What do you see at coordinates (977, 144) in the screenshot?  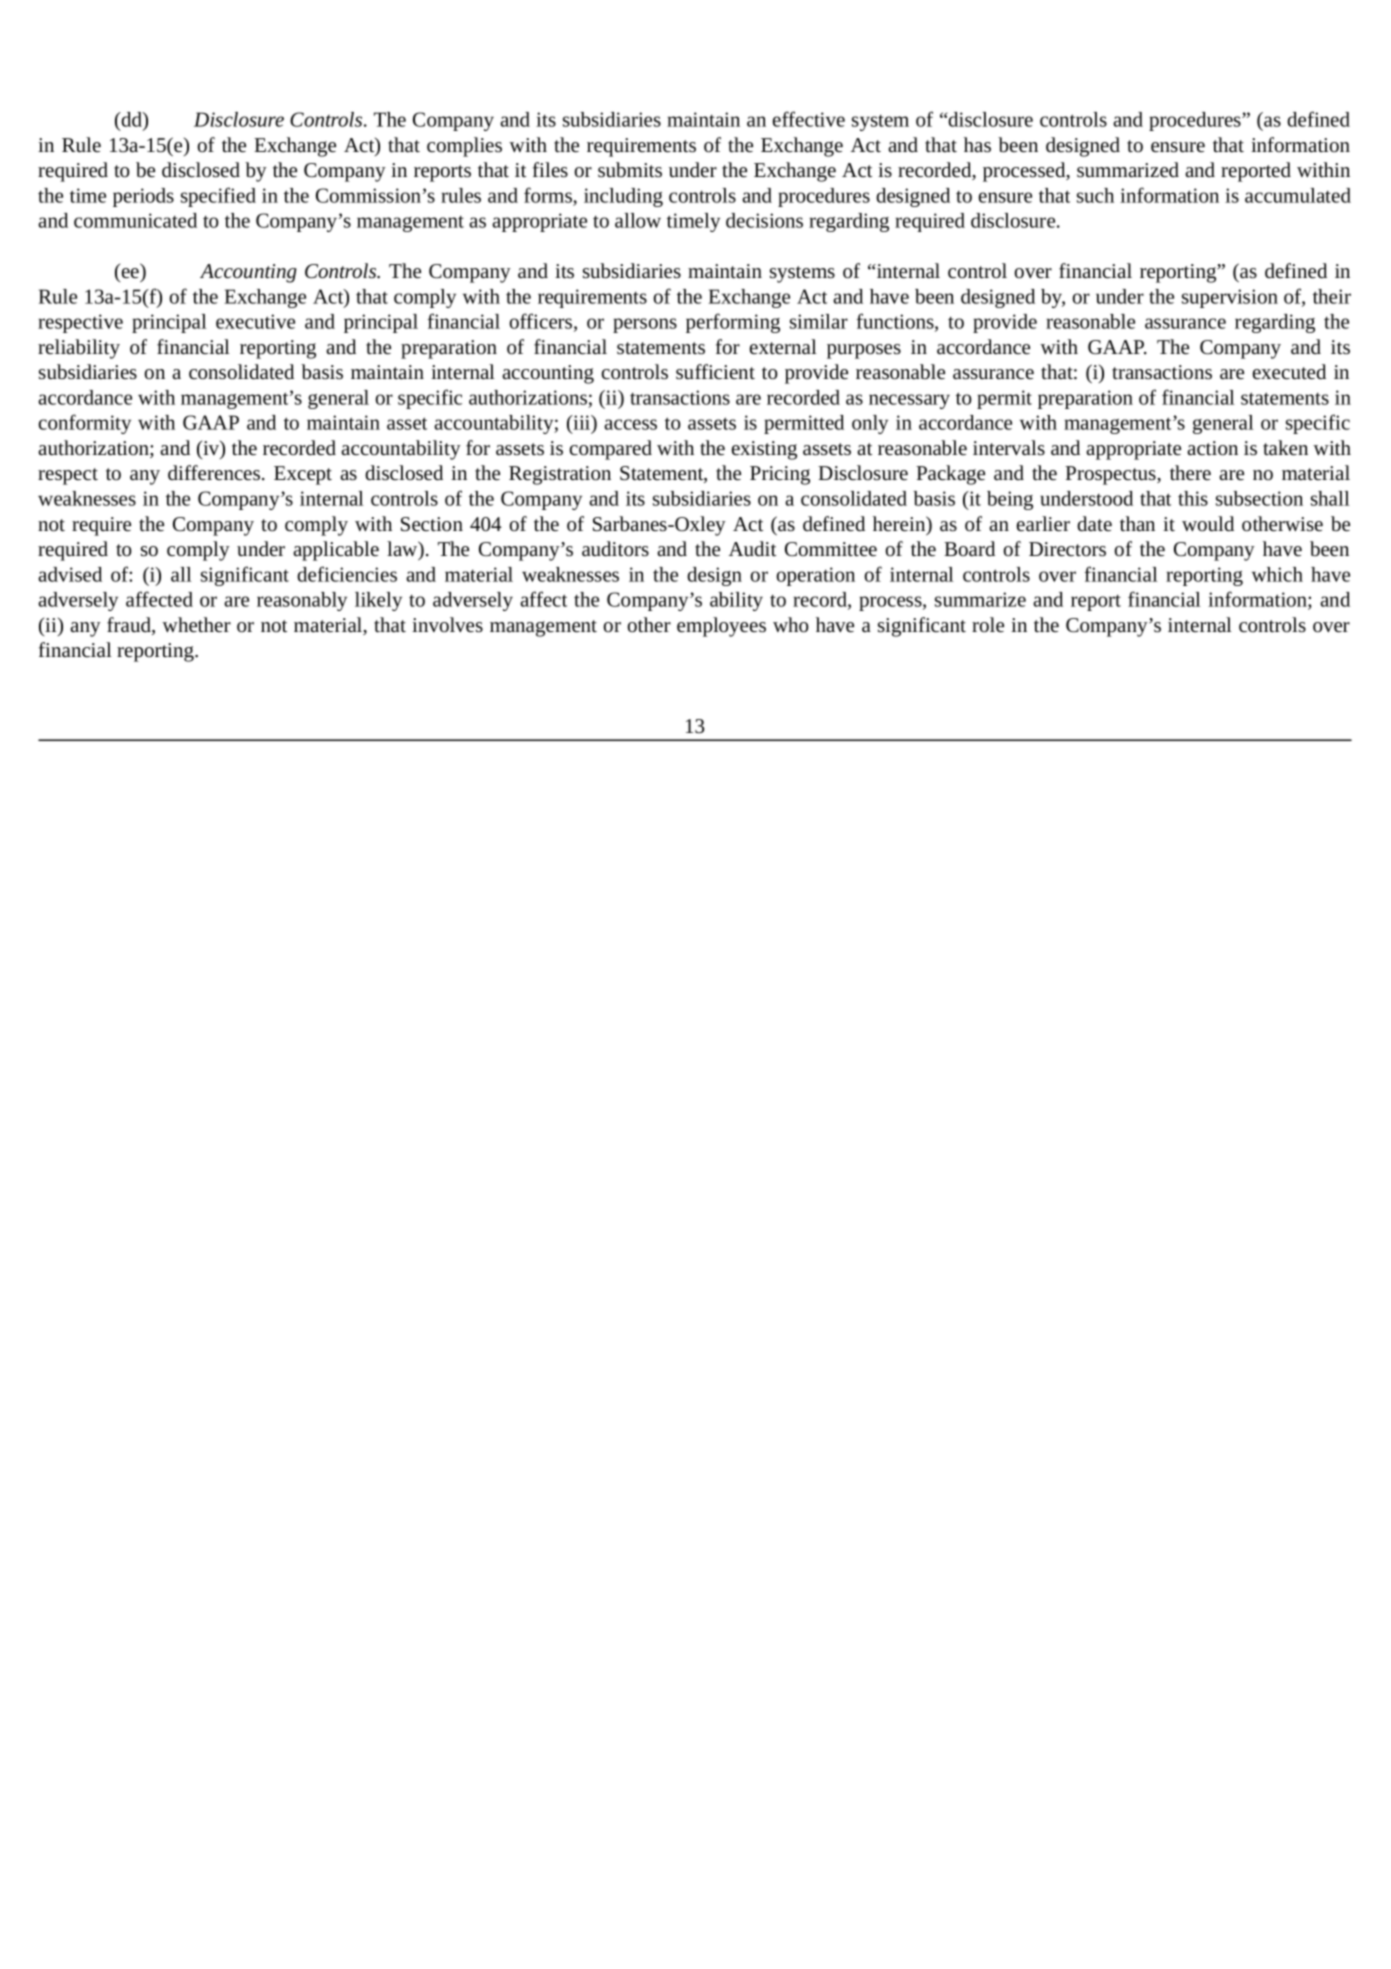 I see `has` at bounding box center [977, 144].
